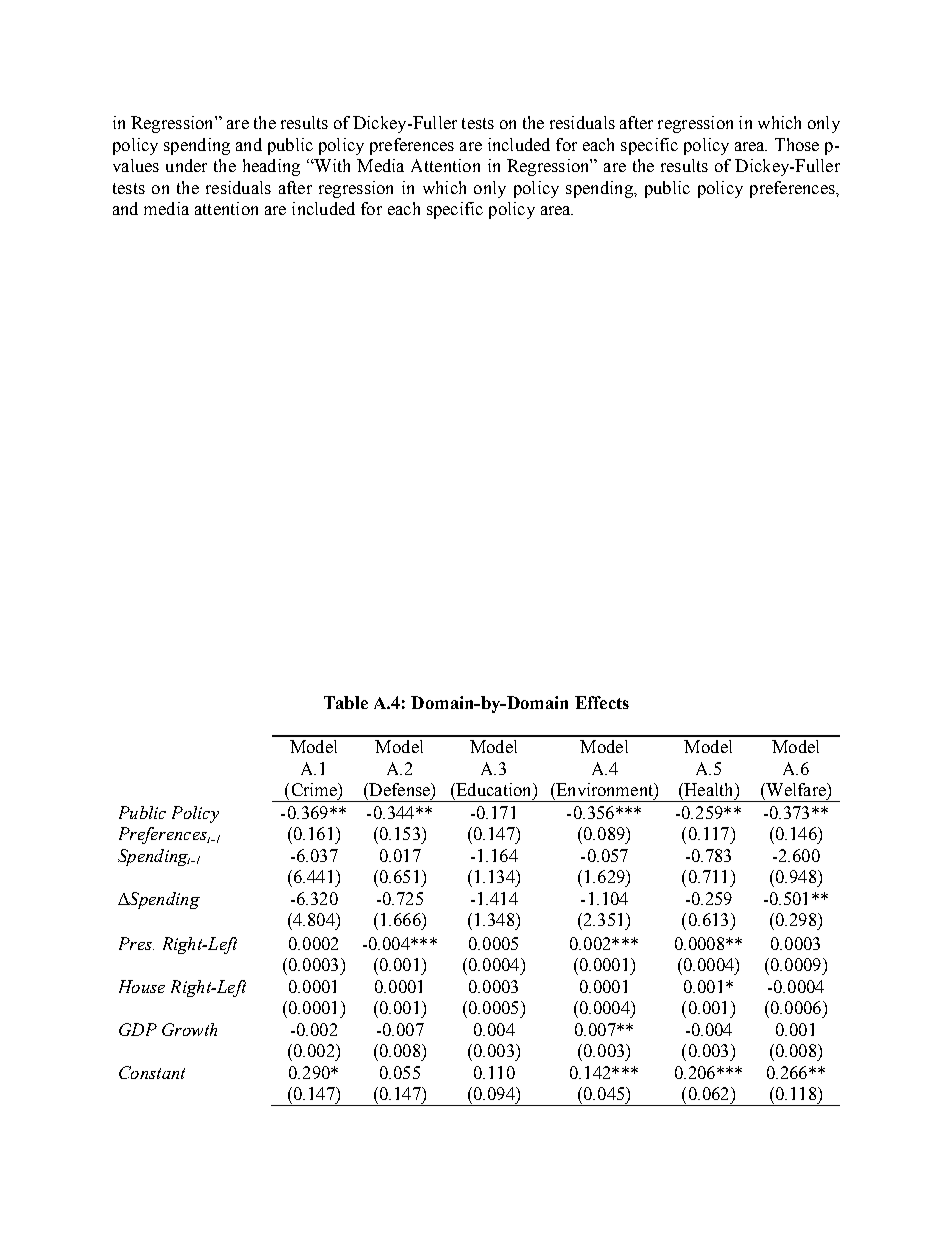  What do you see at coordinates (797, 144) in the screenshot?
I see `Those` at bounding box center [797, 144].
